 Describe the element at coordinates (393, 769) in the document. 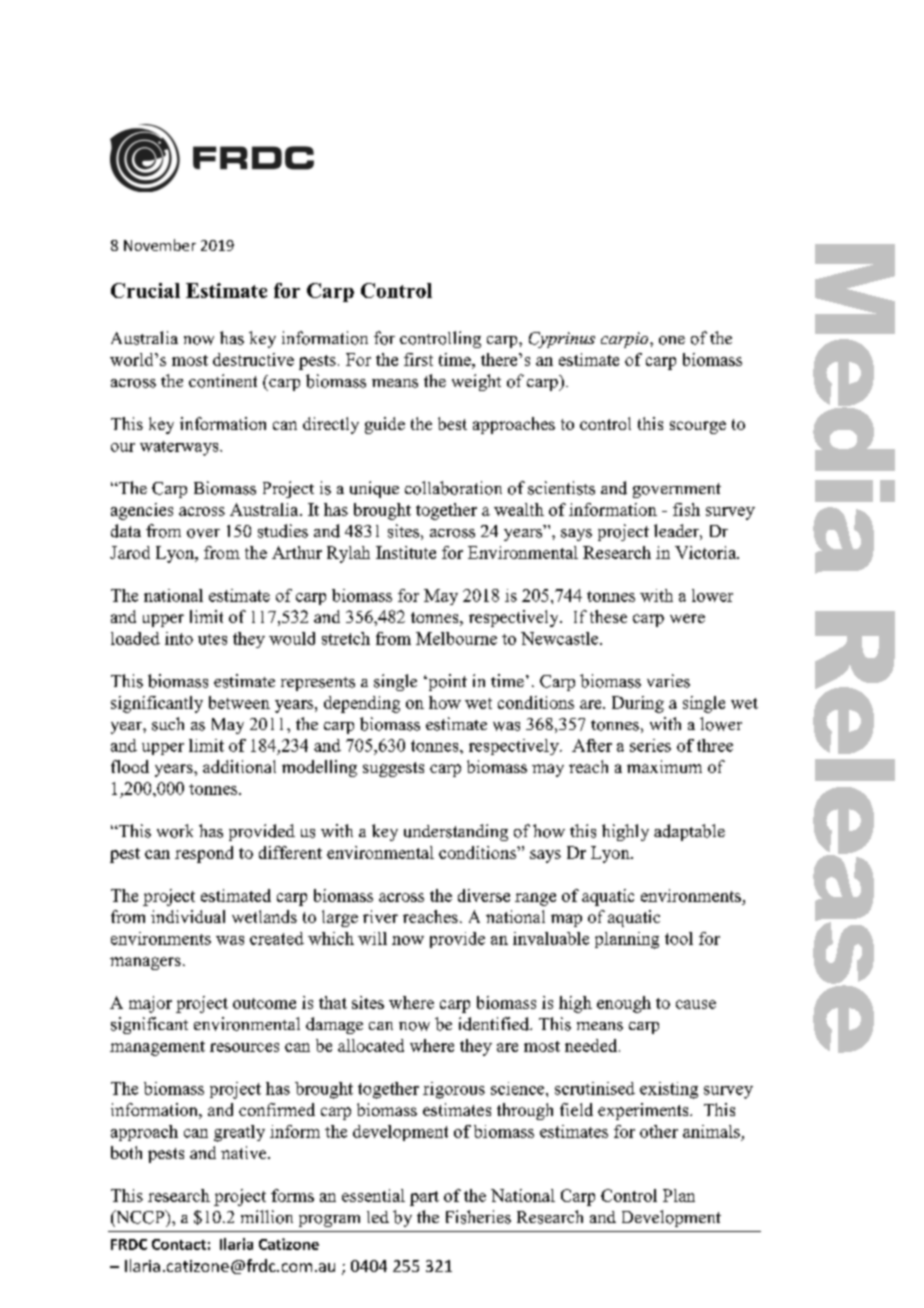

I see `suggests` at that location.
